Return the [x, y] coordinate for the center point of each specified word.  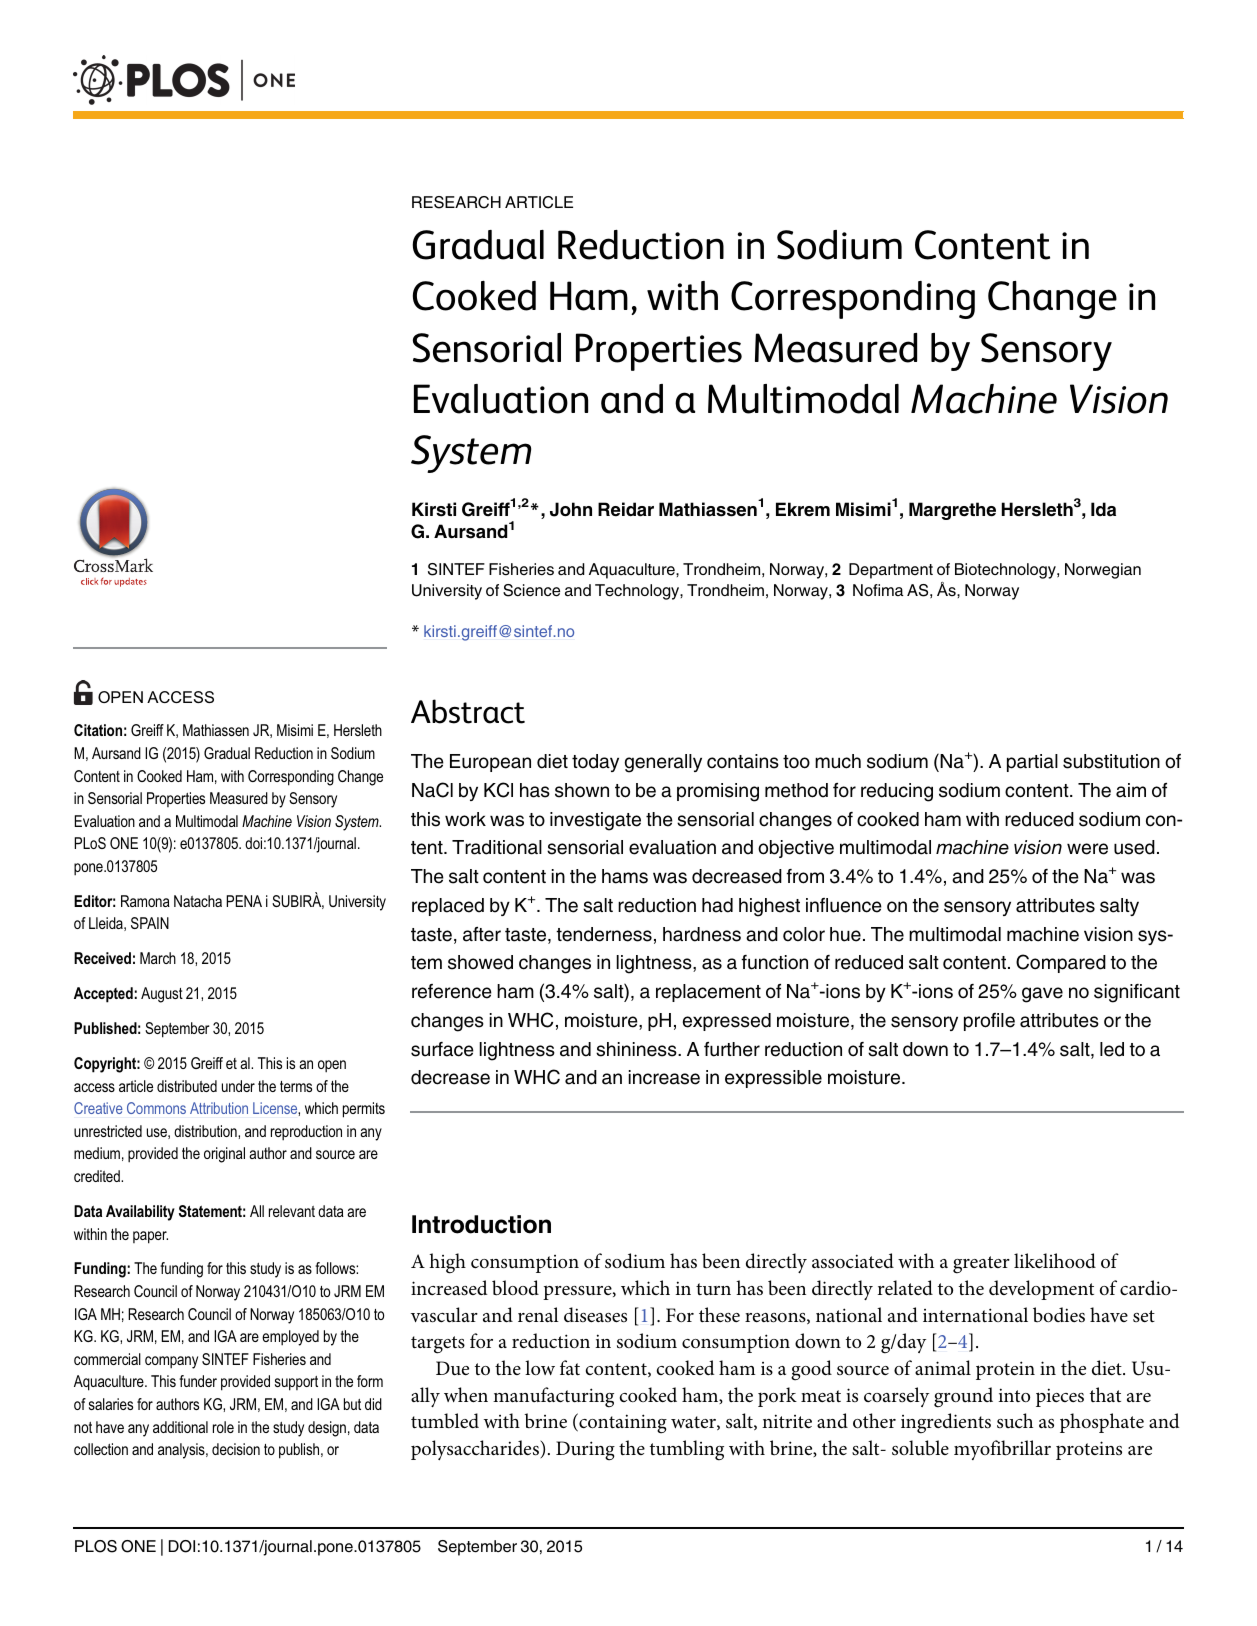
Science [531, 590]
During [585, 1451]
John [571, 509]
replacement [708, 993]
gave [1042, 995]
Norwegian [1103, 571]
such [1015, 1421]
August [162, 995]
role [223, 1427]
